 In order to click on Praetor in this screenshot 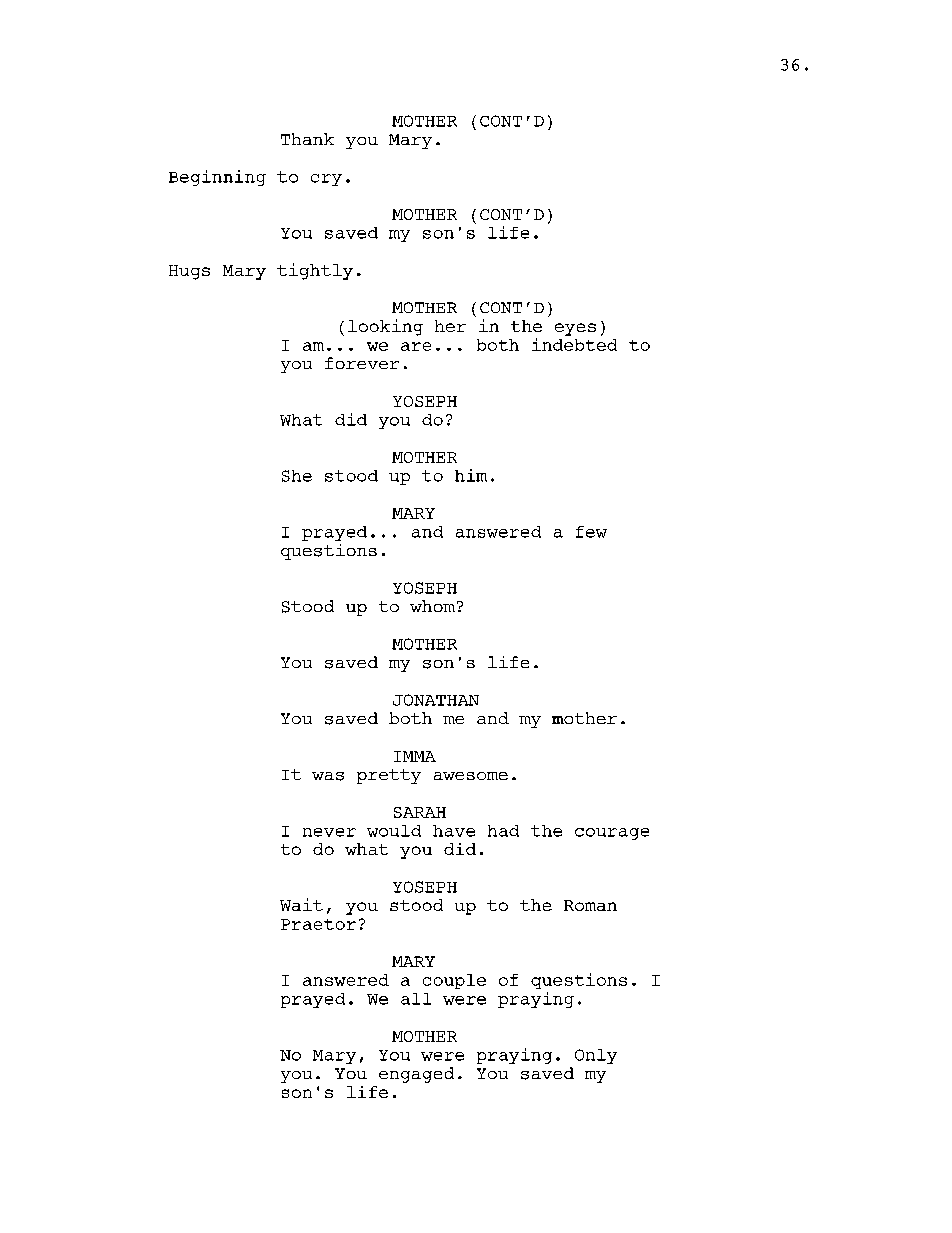, I will do `click(318, 924)`.
